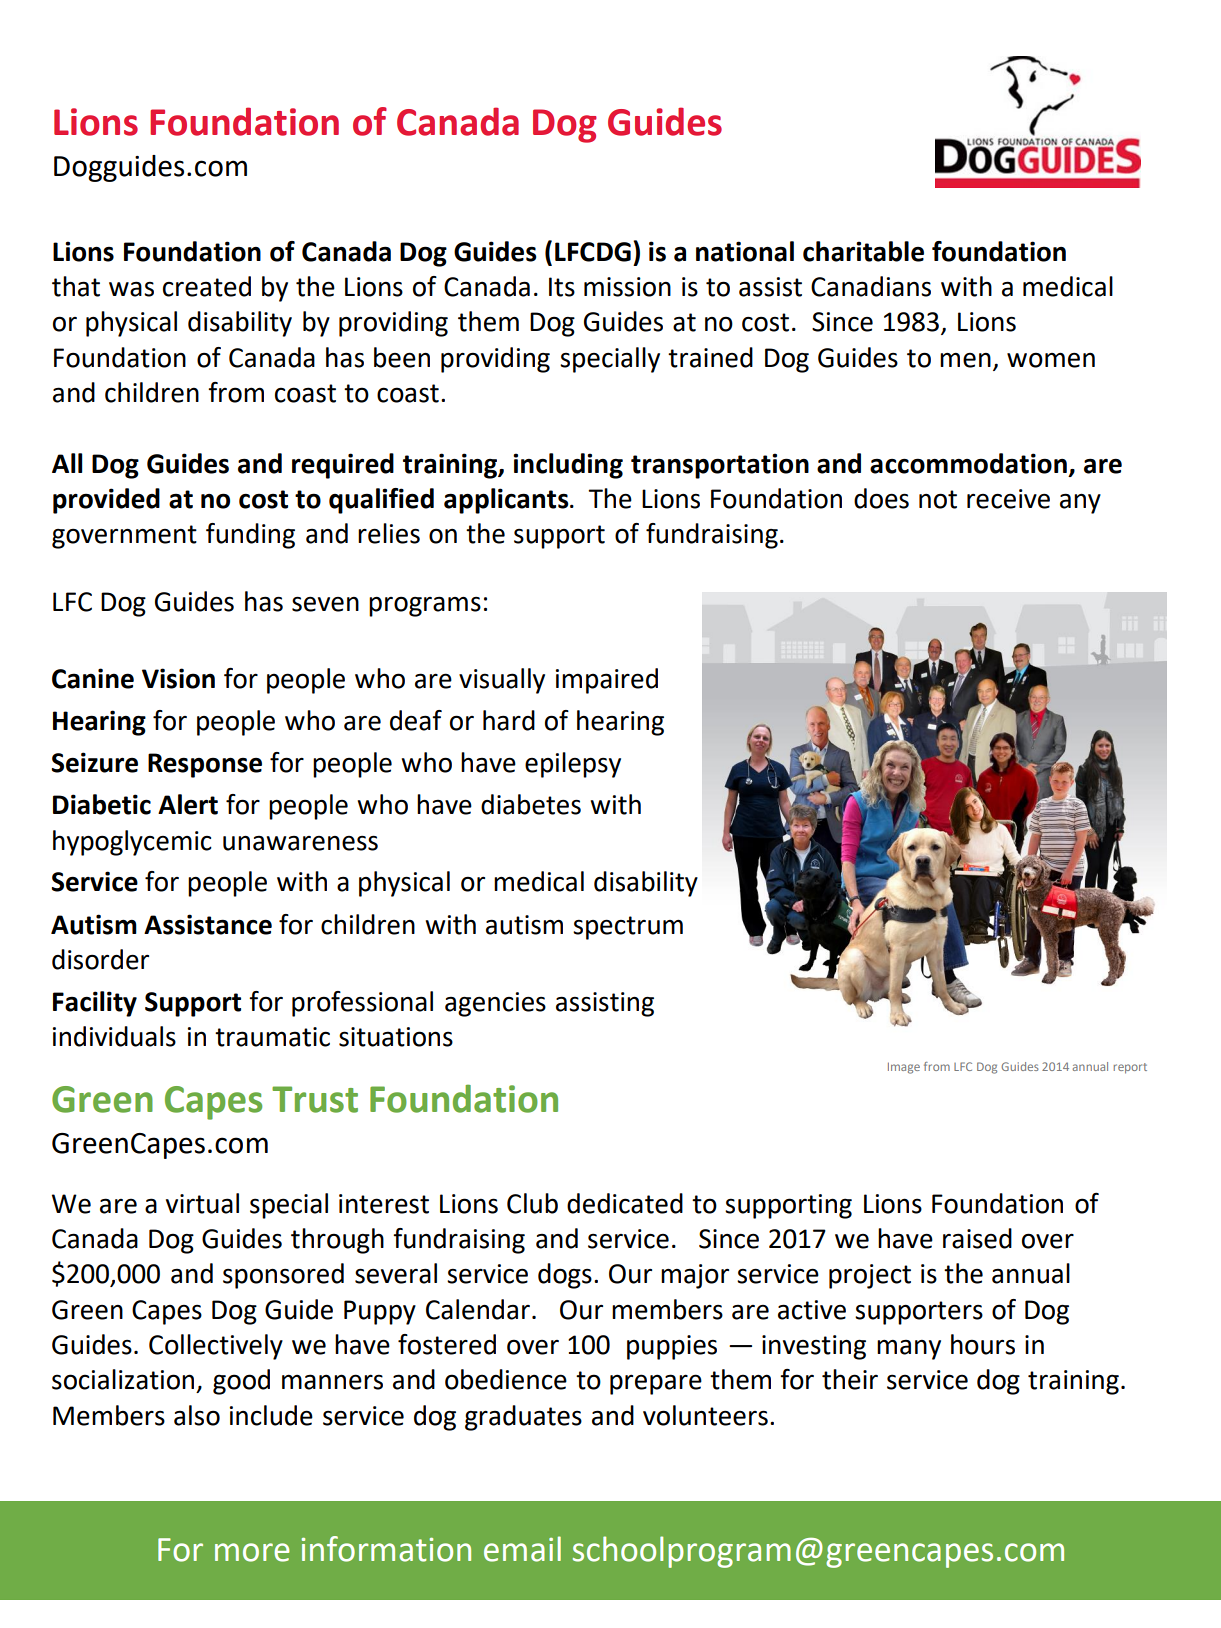  I want to click on traumatic, so click(272, 1037).
